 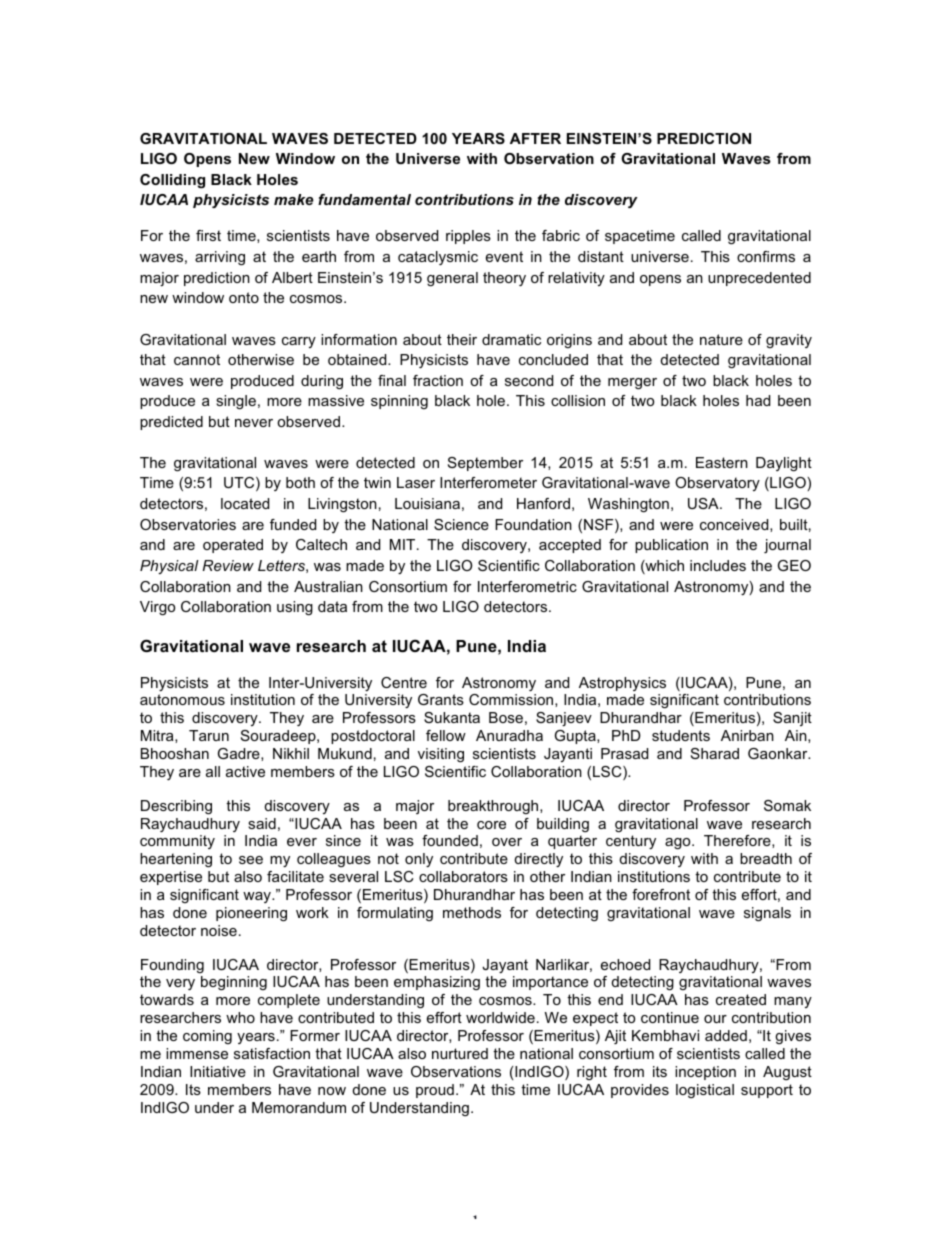 I want to click on AFTER, so click(x=535, y=138).
